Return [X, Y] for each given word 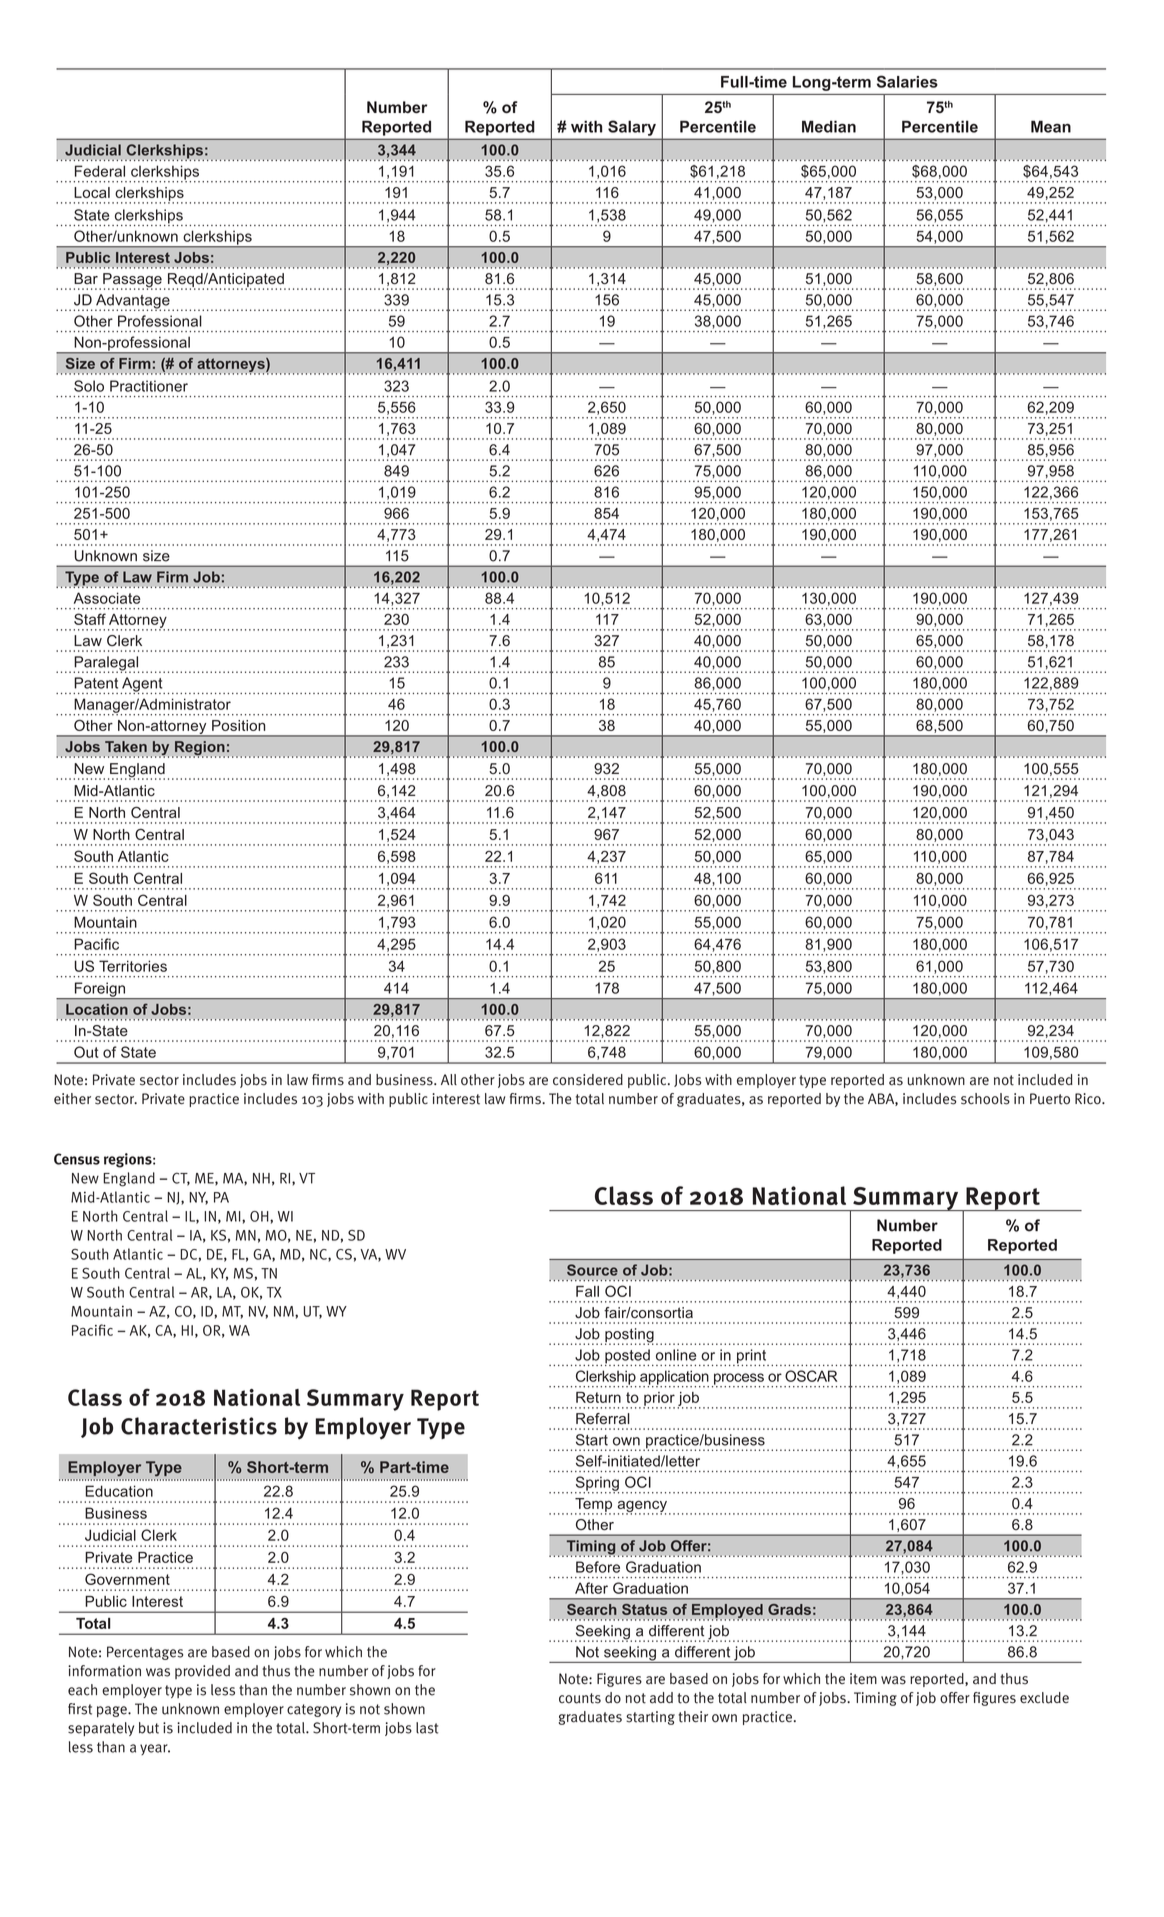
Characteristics [199, 1426]
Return [598, 1397]
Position [238, 725]
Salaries [907, 81]
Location [97, 1009]
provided [202, 1672]
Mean [1051, 126]
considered [588, 1080]
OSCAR [811, 1376]
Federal [100, 171]
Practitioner [149, 386]
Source [592, 1270]
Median [829, 126]
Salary [632, 128]
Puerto [1050, 1099]
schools [985, 1099]
